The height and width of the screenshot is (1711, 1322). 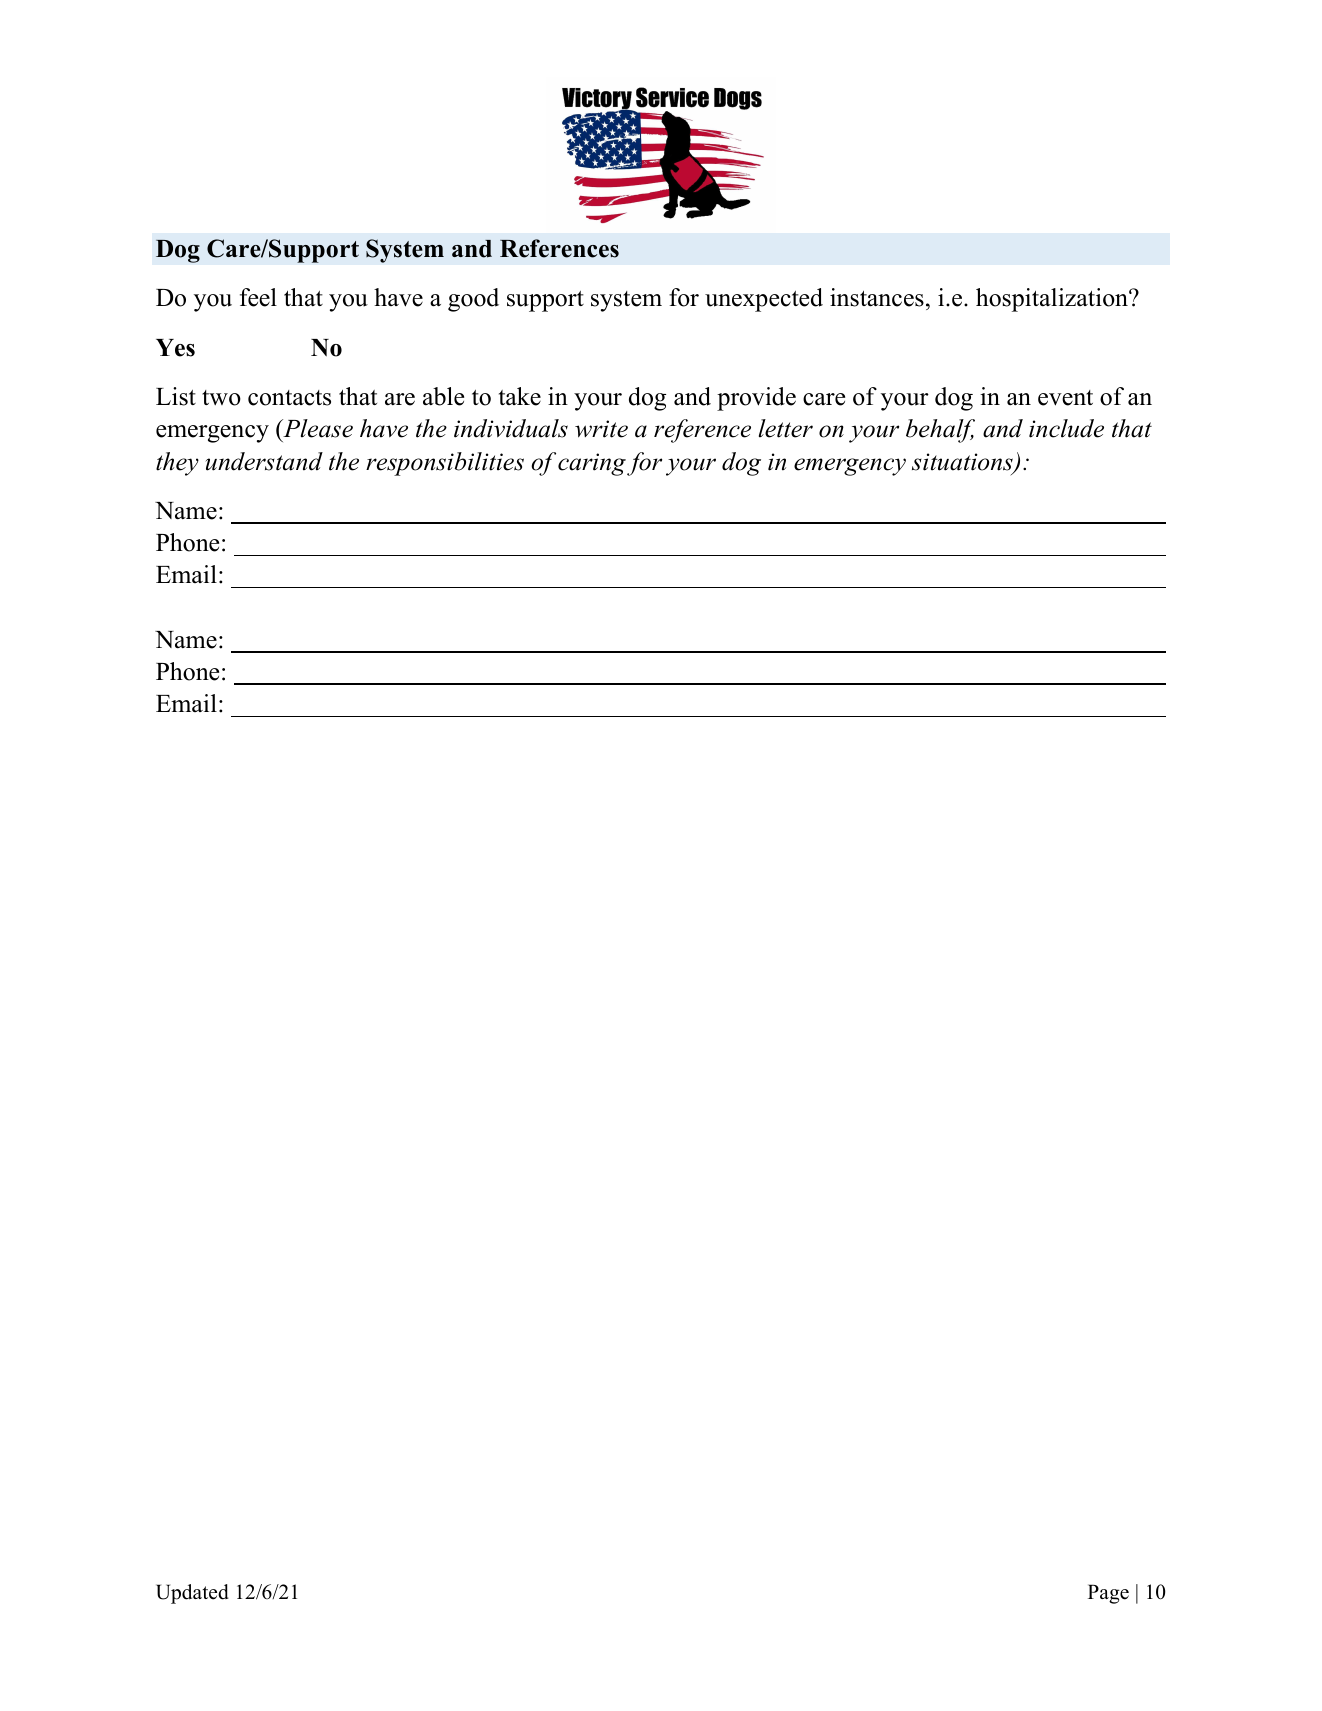 I want to click on behalf, so click(x=940, y=431).
